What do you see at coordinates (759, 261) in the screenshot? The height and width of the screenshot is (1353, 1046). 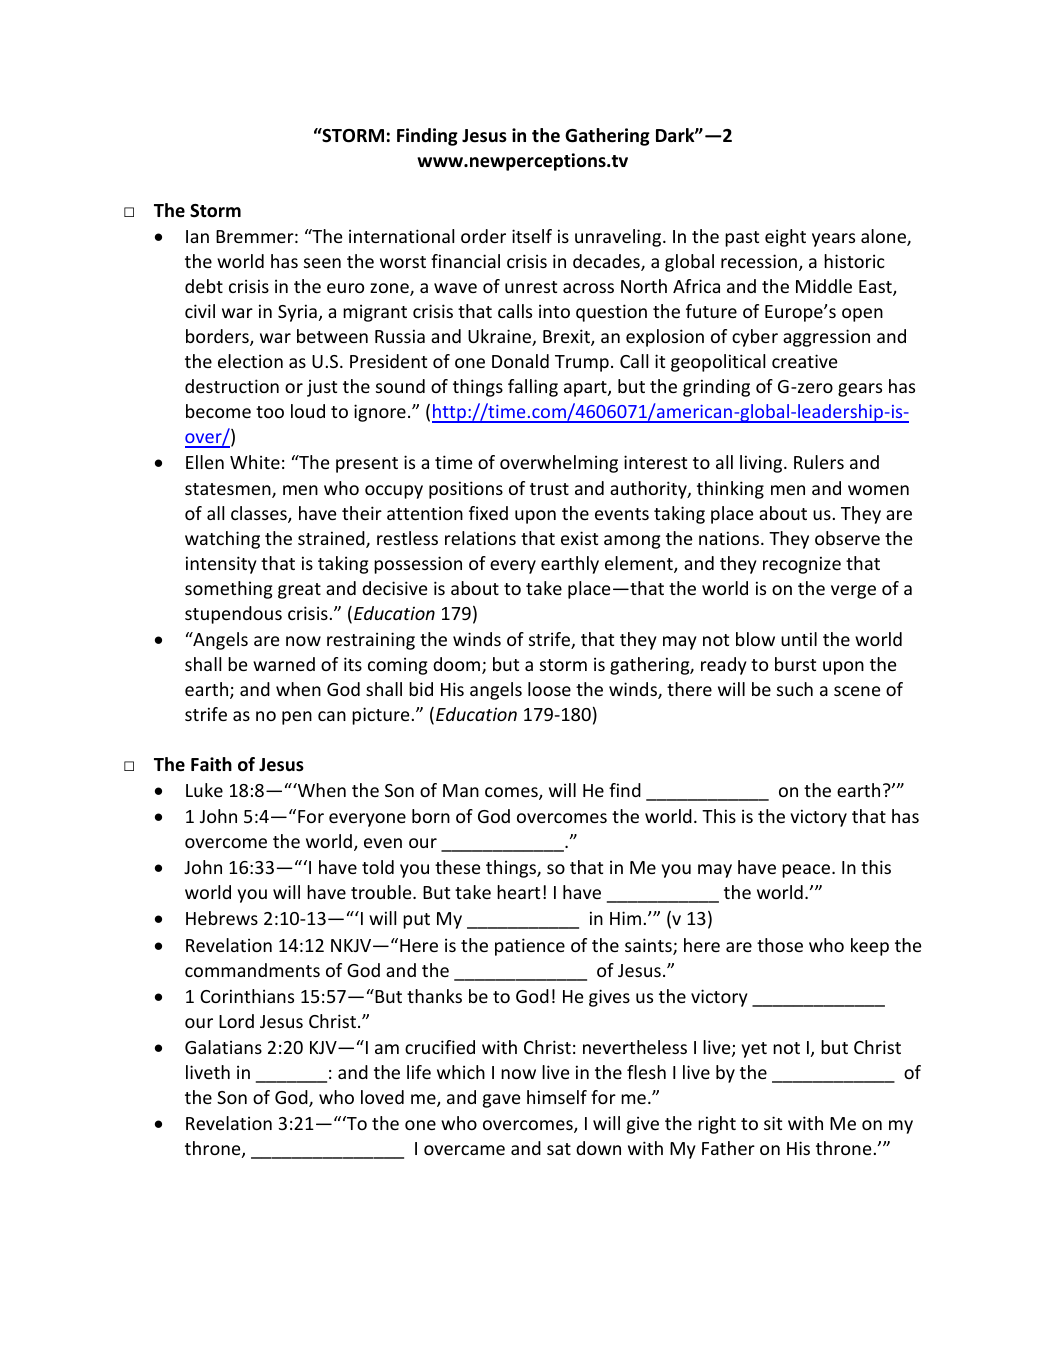 I see `recession` at bounding box center [759, 261].
